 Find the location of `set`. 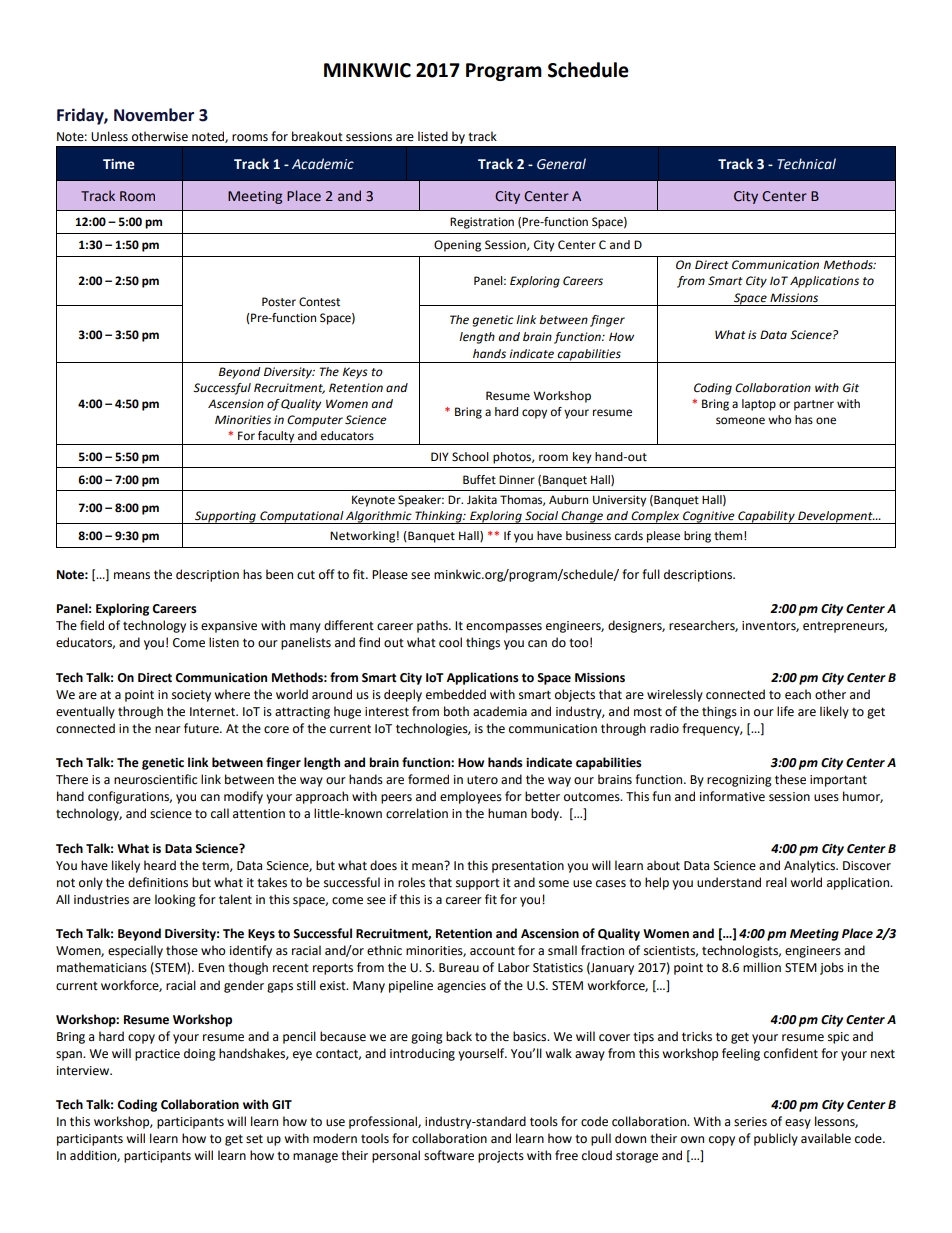

set is located at coordinates (254, 1139).
